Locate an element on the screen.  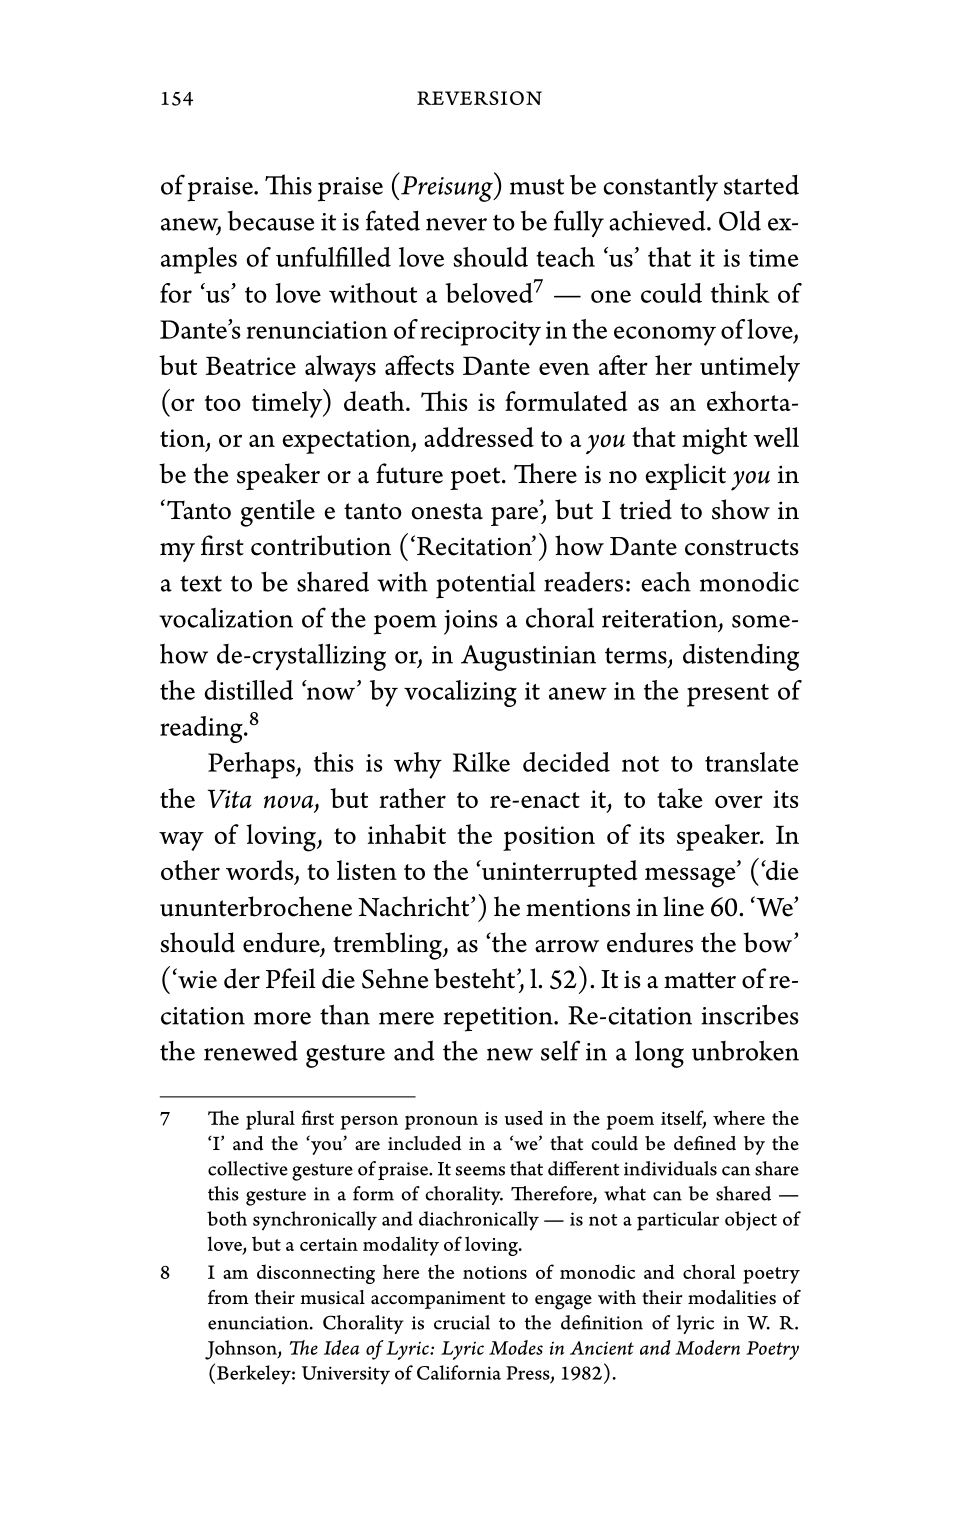
Perhaps is located at coordinates (252, 765).
